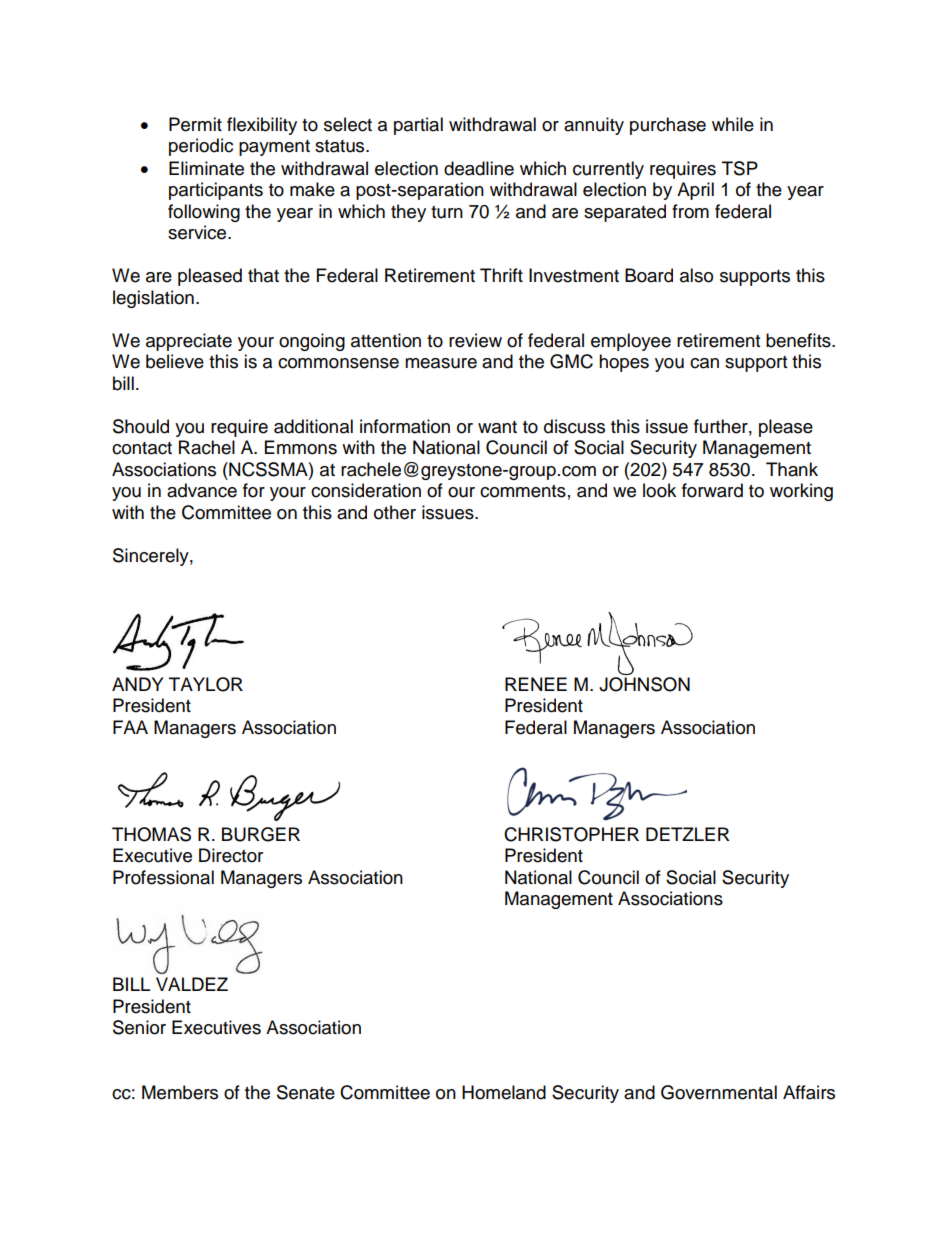  Describe the element at coordinates (201, 147) in the screenshot. I see `periodic` at that location.
